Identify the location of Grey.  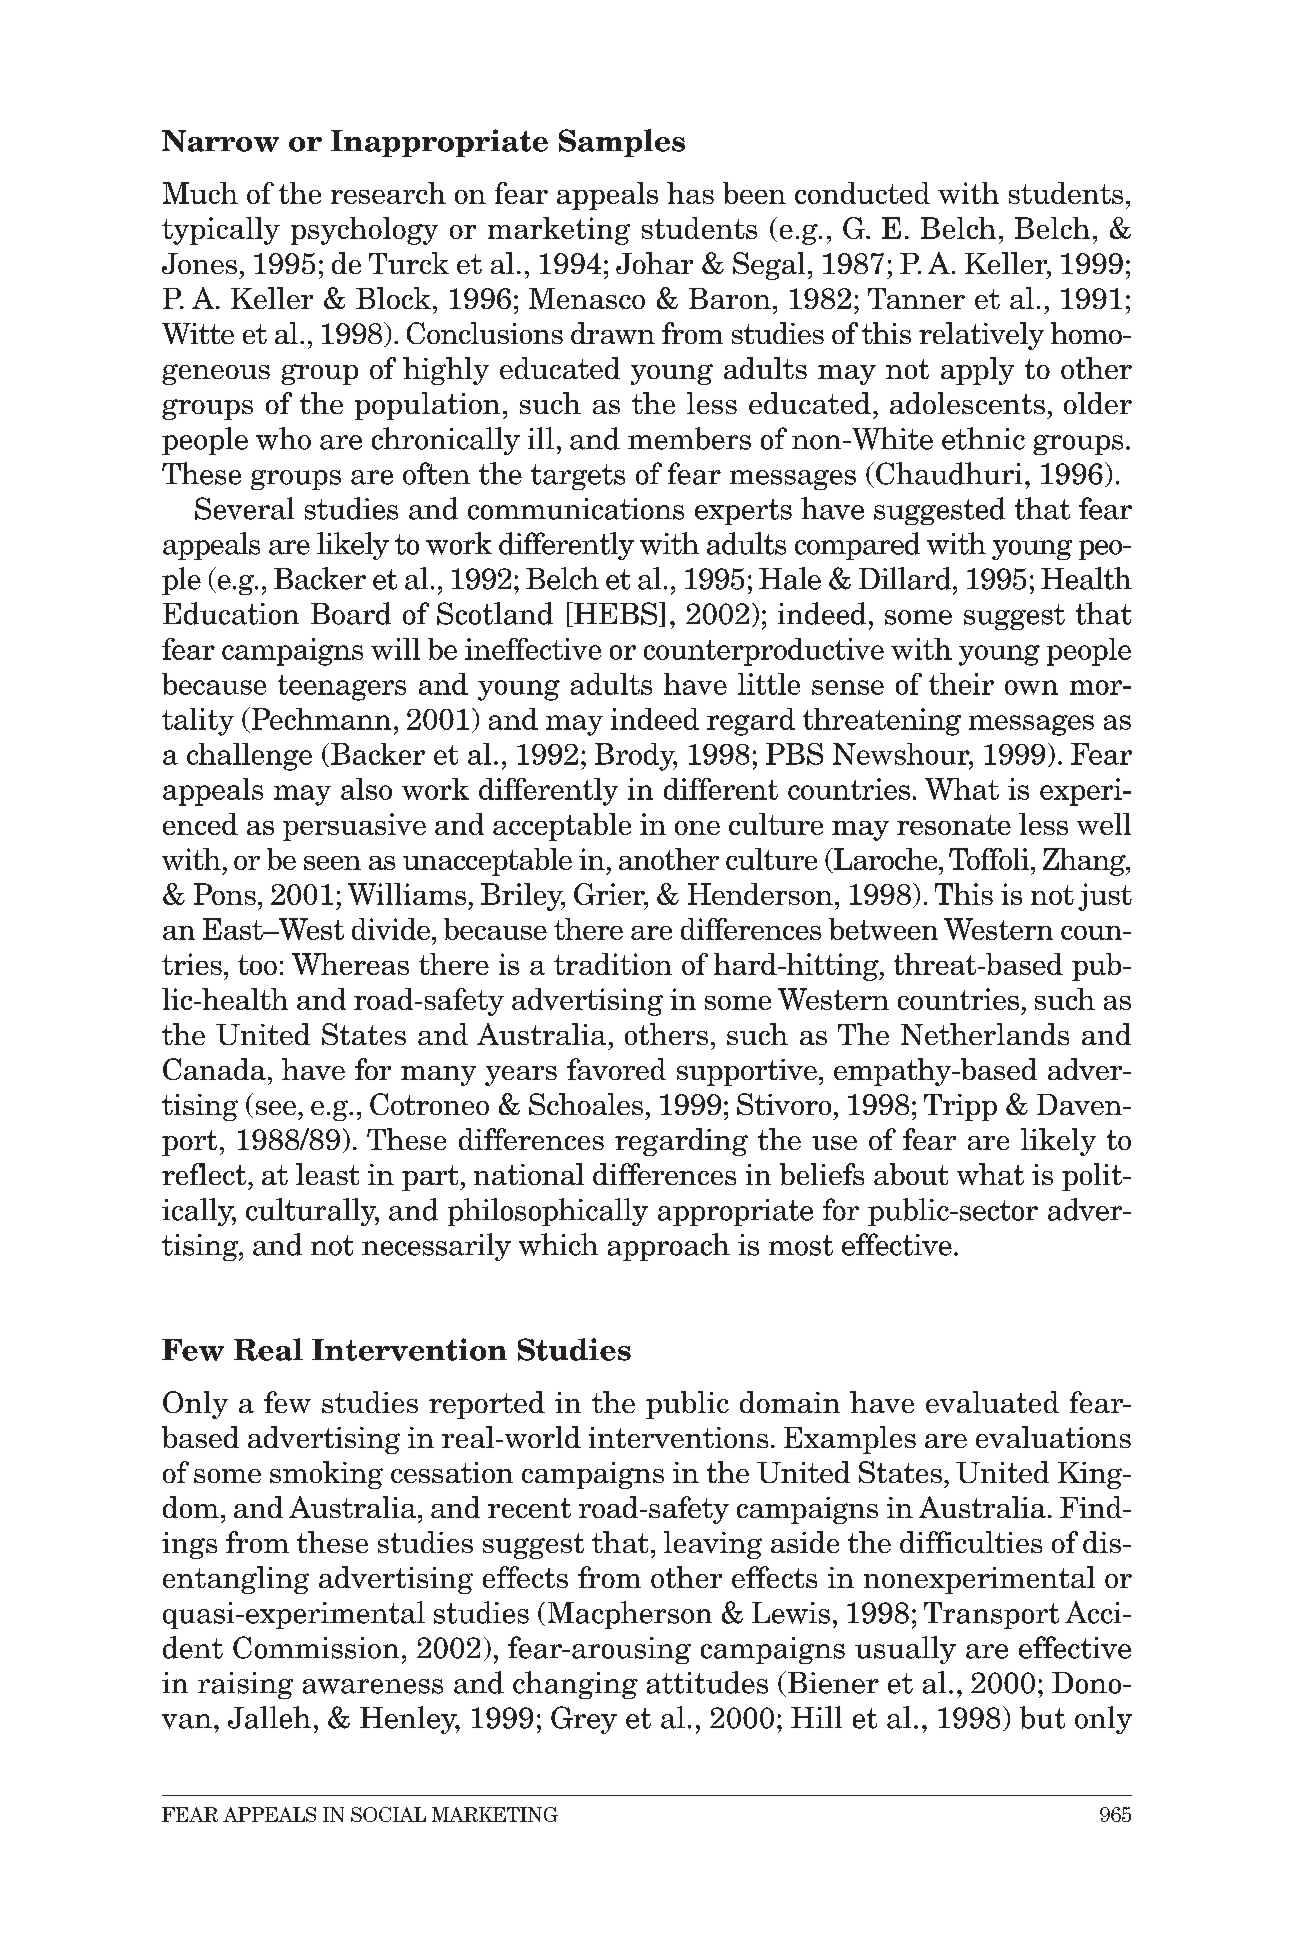
(584, 1720).
